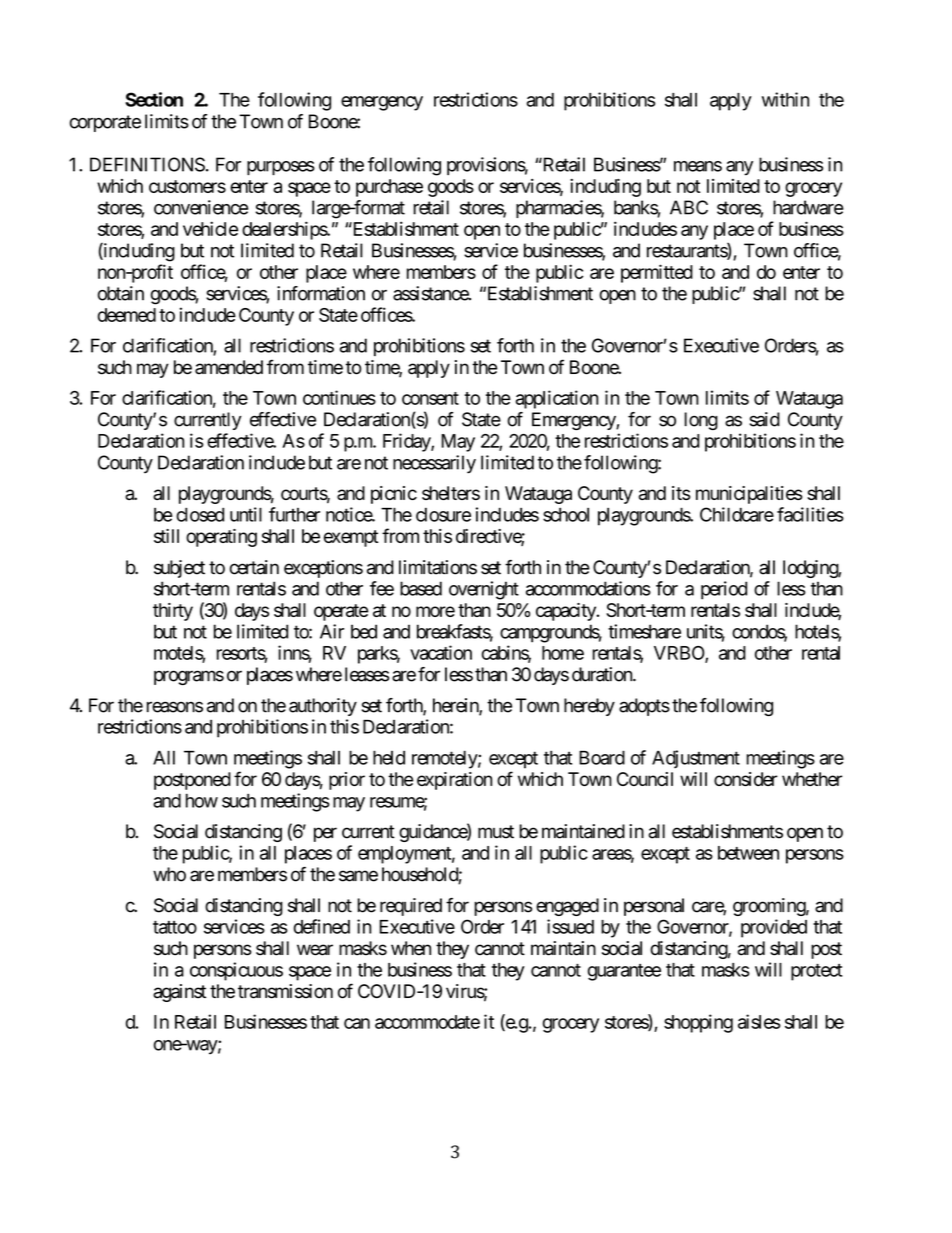 Image resolution: width=952 pixels, height=1233 pixels. I want to click on when, so click(411, 948).
